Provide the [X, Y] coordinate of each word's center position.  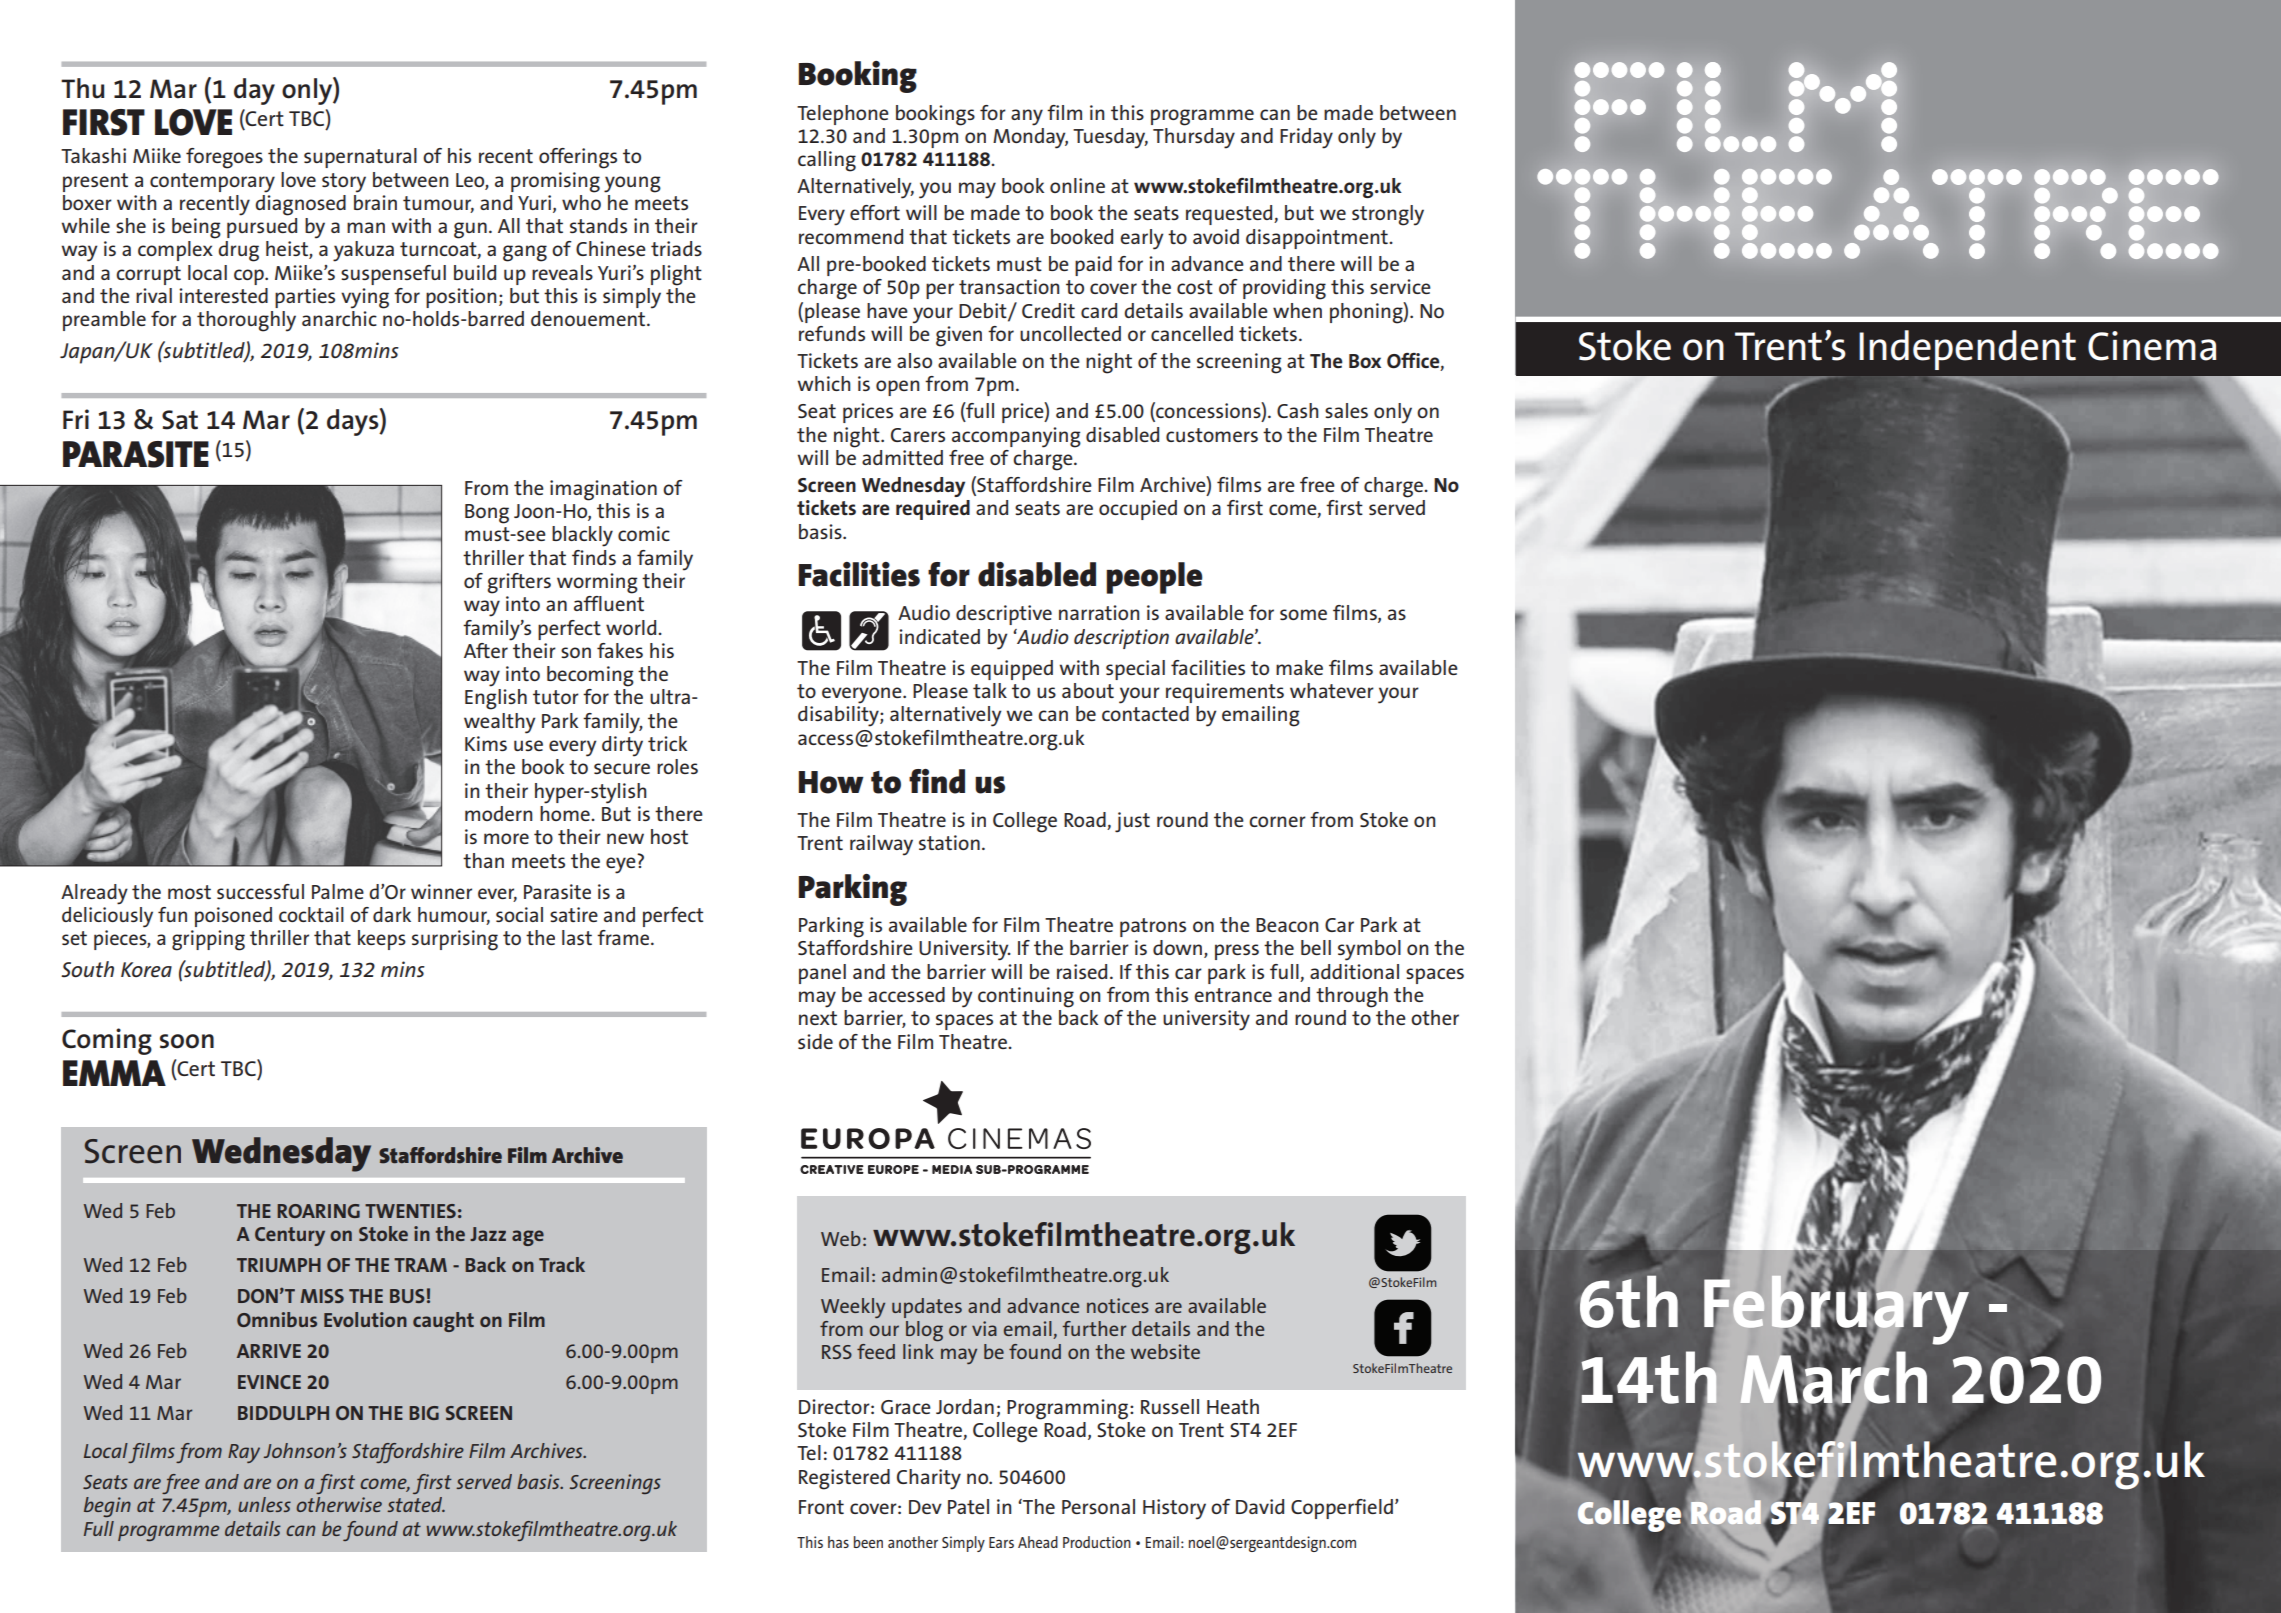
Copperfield [1342, 1509]
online [1077, 185]
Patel [968, 1506]
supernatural [360, 158]
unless [264, 1504]
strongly [1388, 215]
